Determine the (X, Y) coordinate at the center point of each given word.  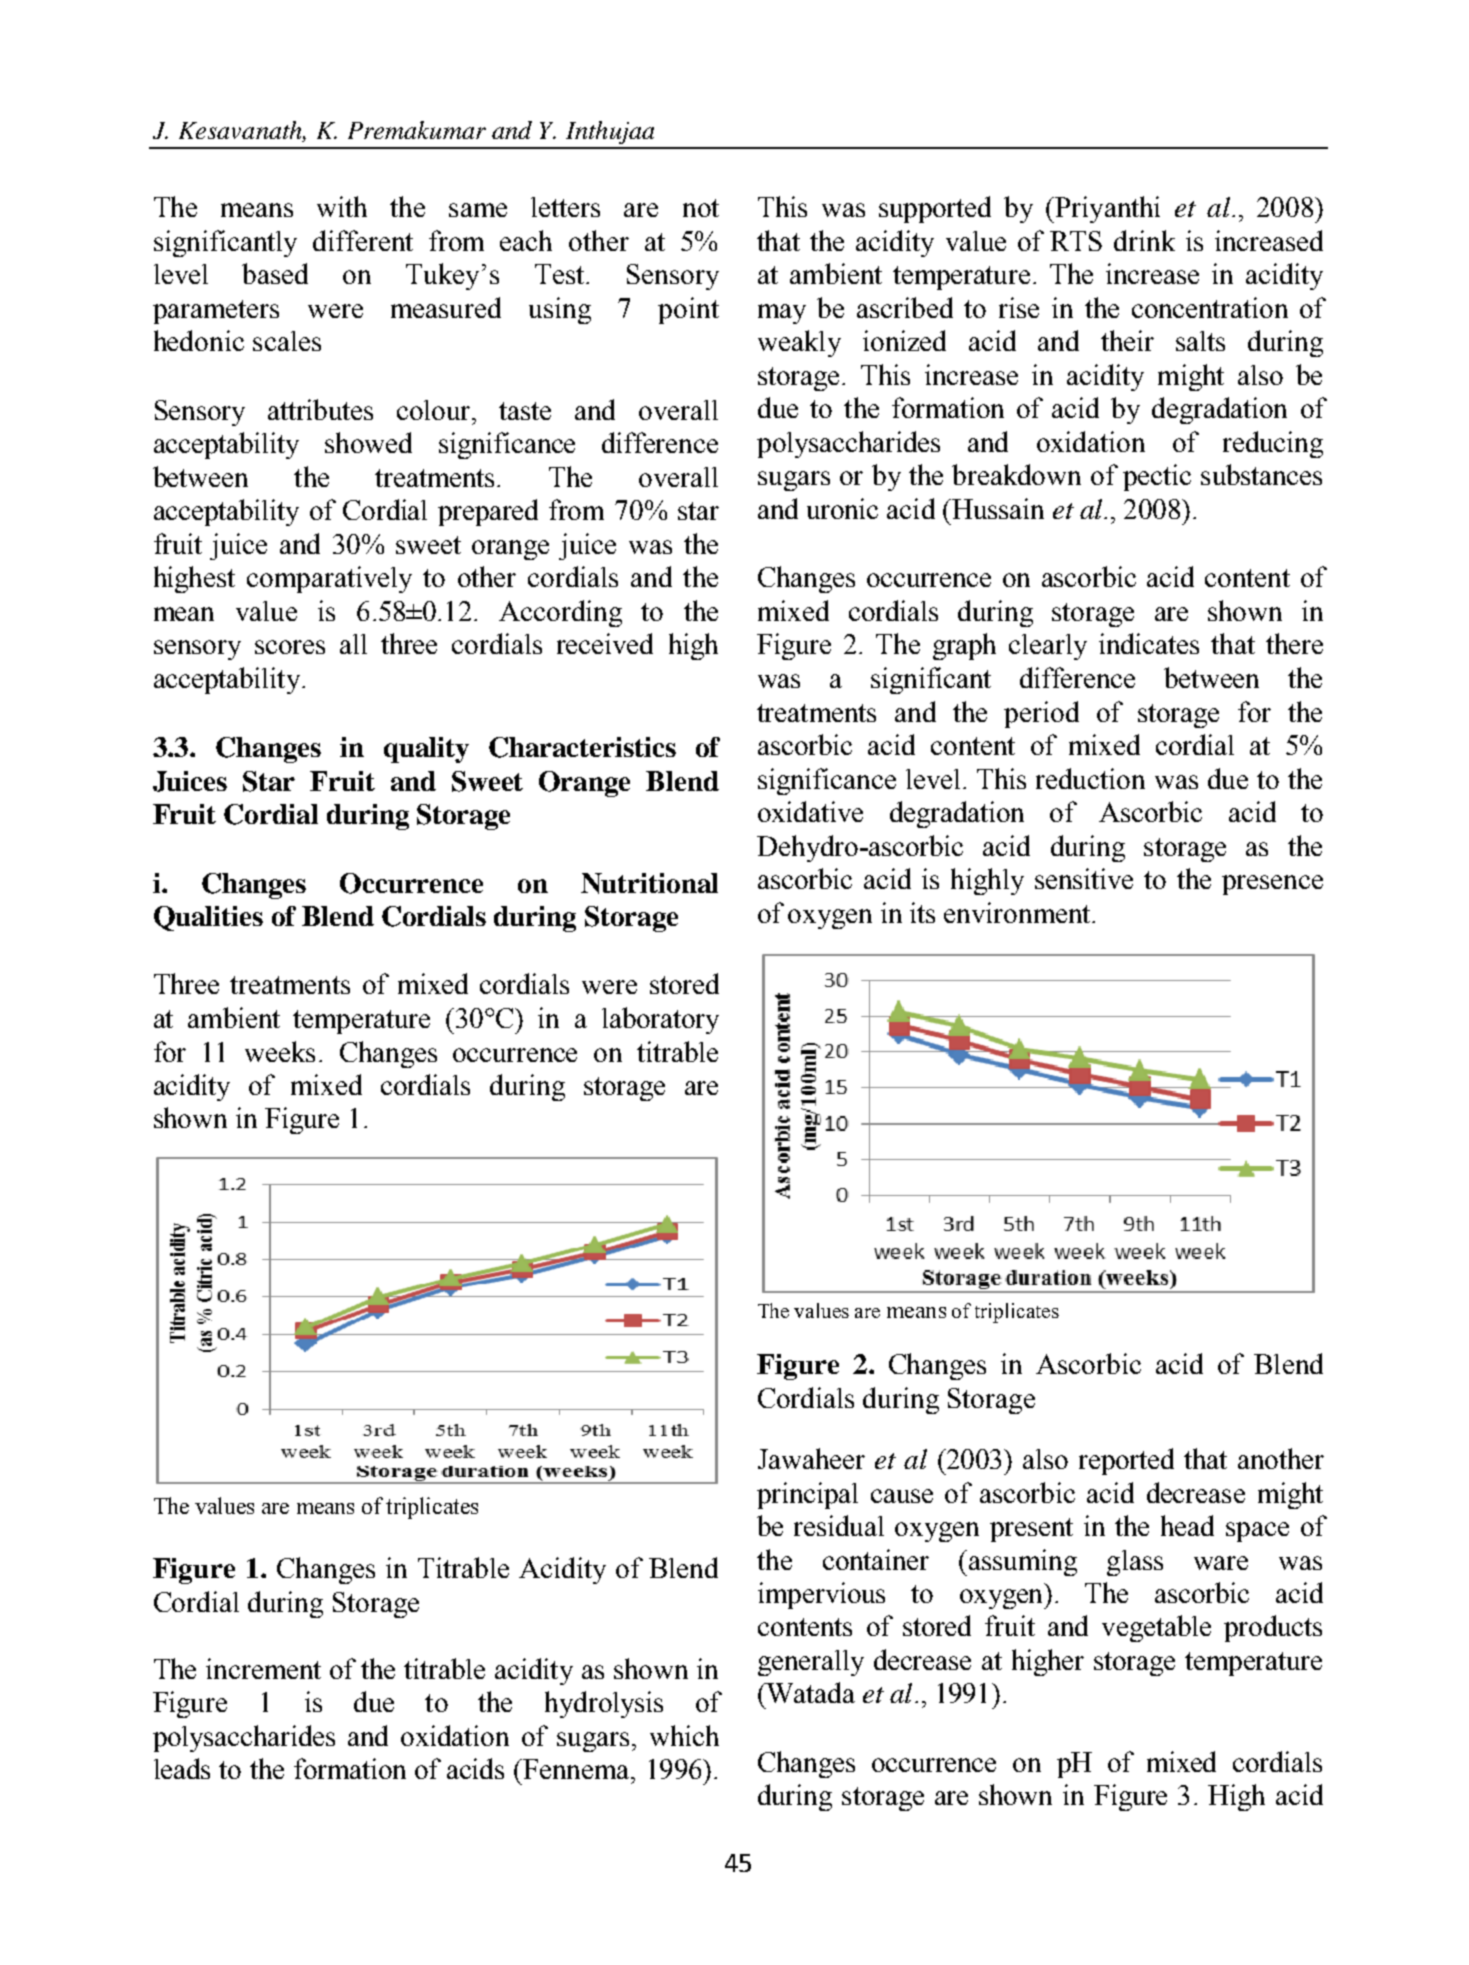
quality (426, 750)
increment (263, 1668)
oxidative (810, 811)
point (688, 310)
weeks (280, 1051)
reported (1126, 1461)
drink (1144, 240)
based (275, 273)
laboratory (660, 1020)
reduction (1090, 778)
